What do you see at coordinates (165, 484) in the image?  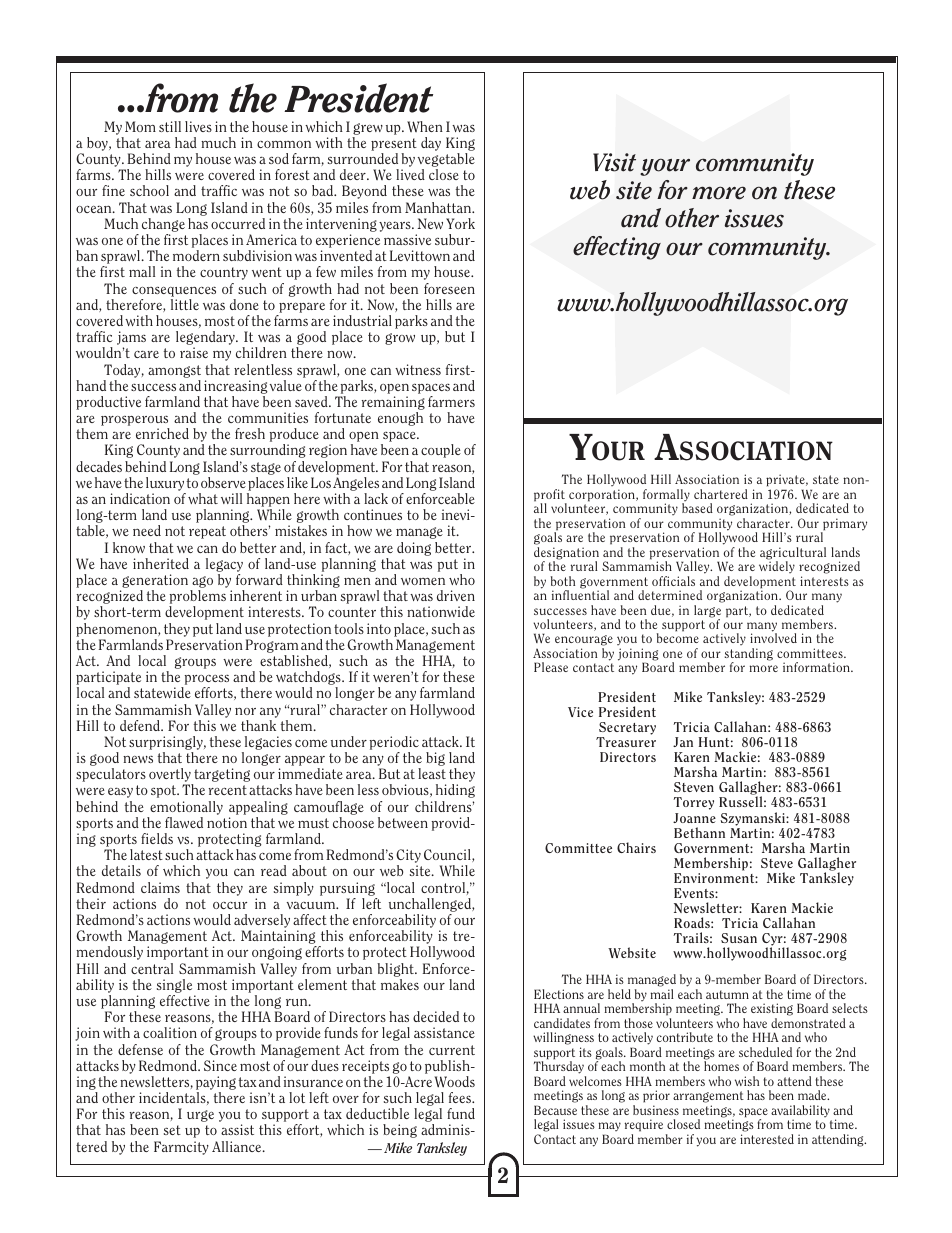 I see `luxury` at bounding box center [165, 484].
